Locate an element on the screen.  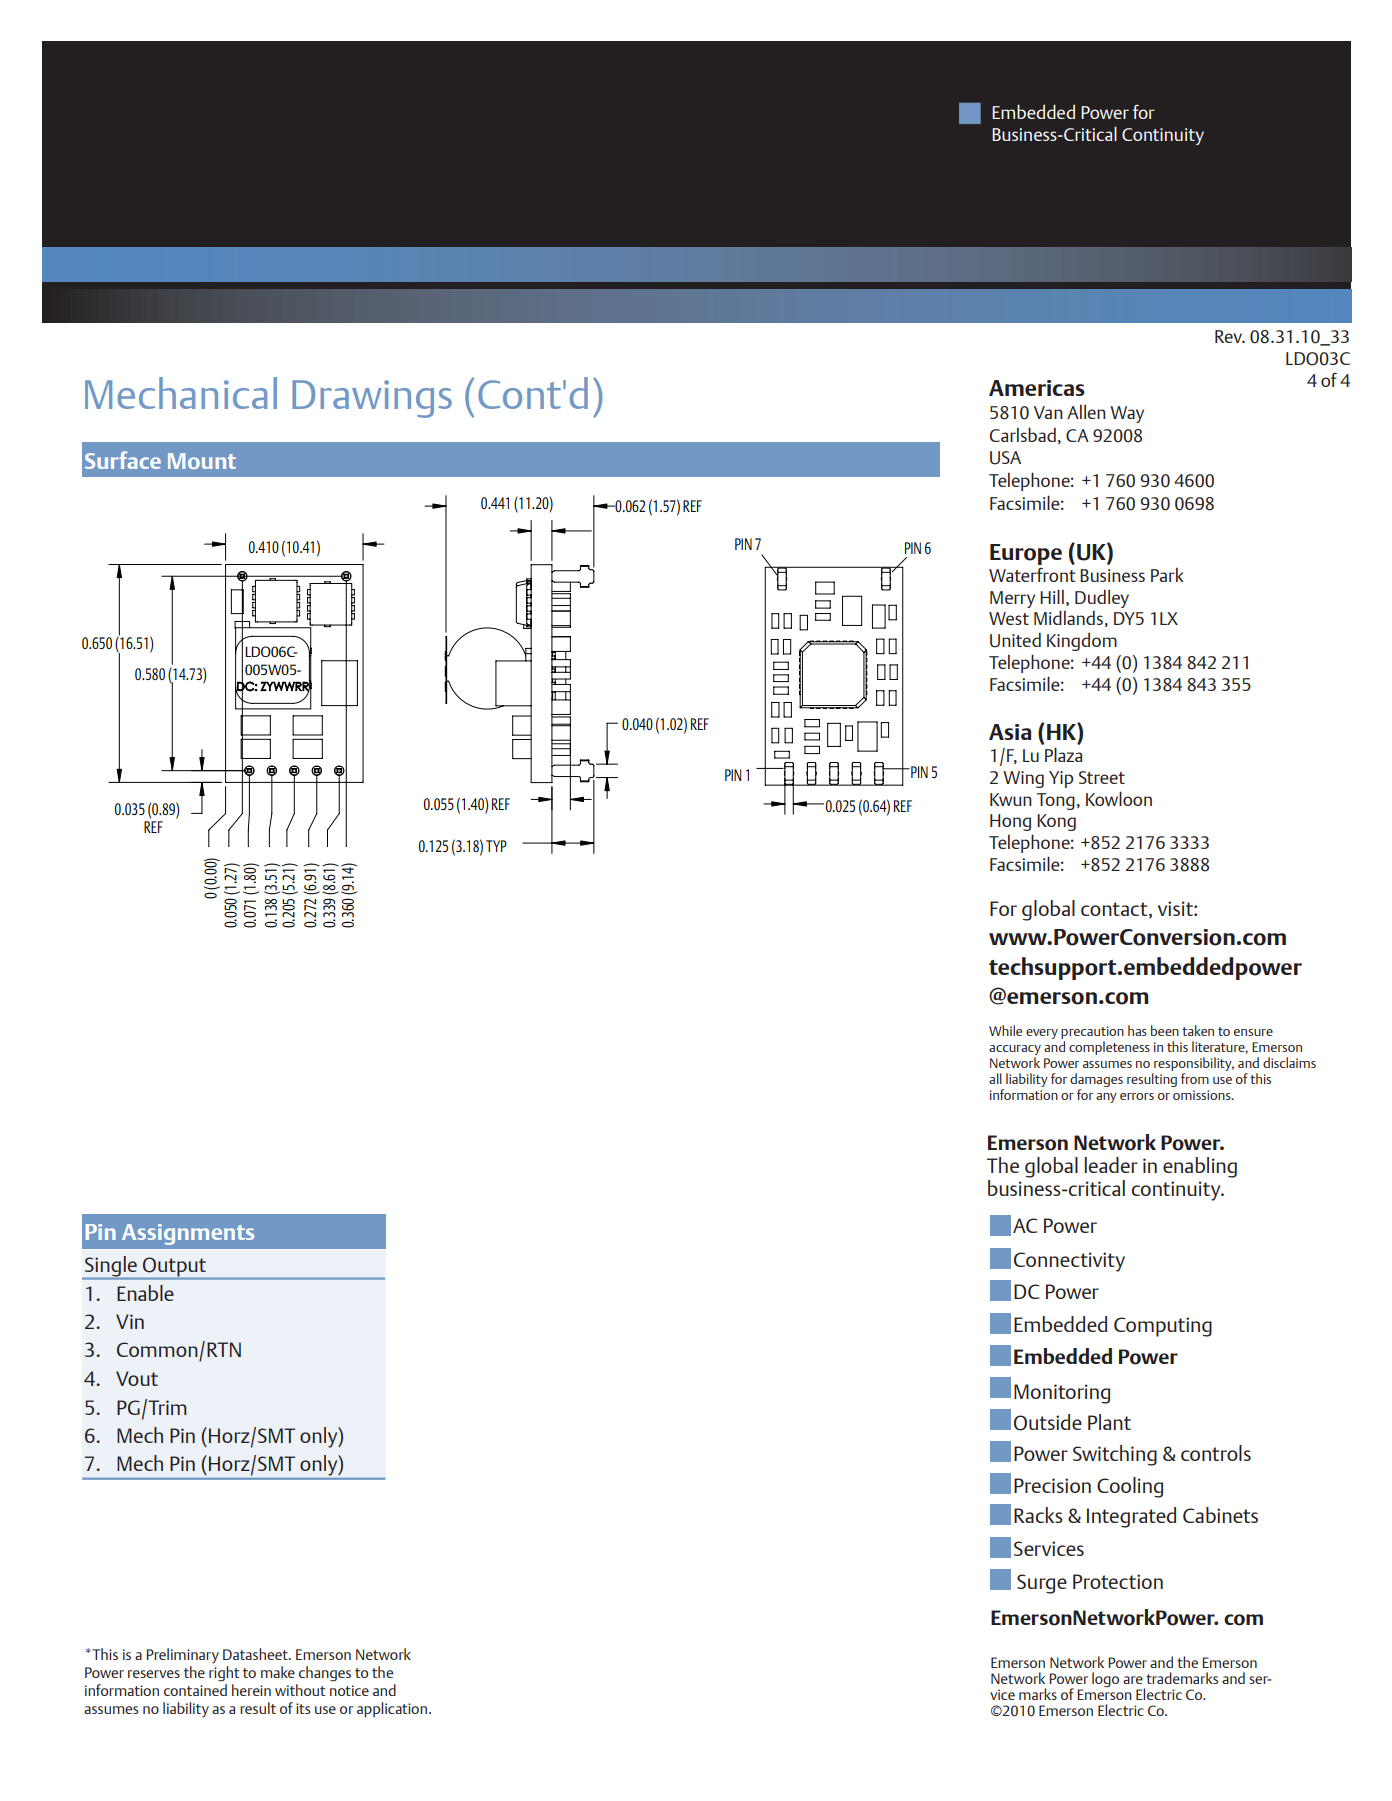
application is located at coordinates (392, 1710).
